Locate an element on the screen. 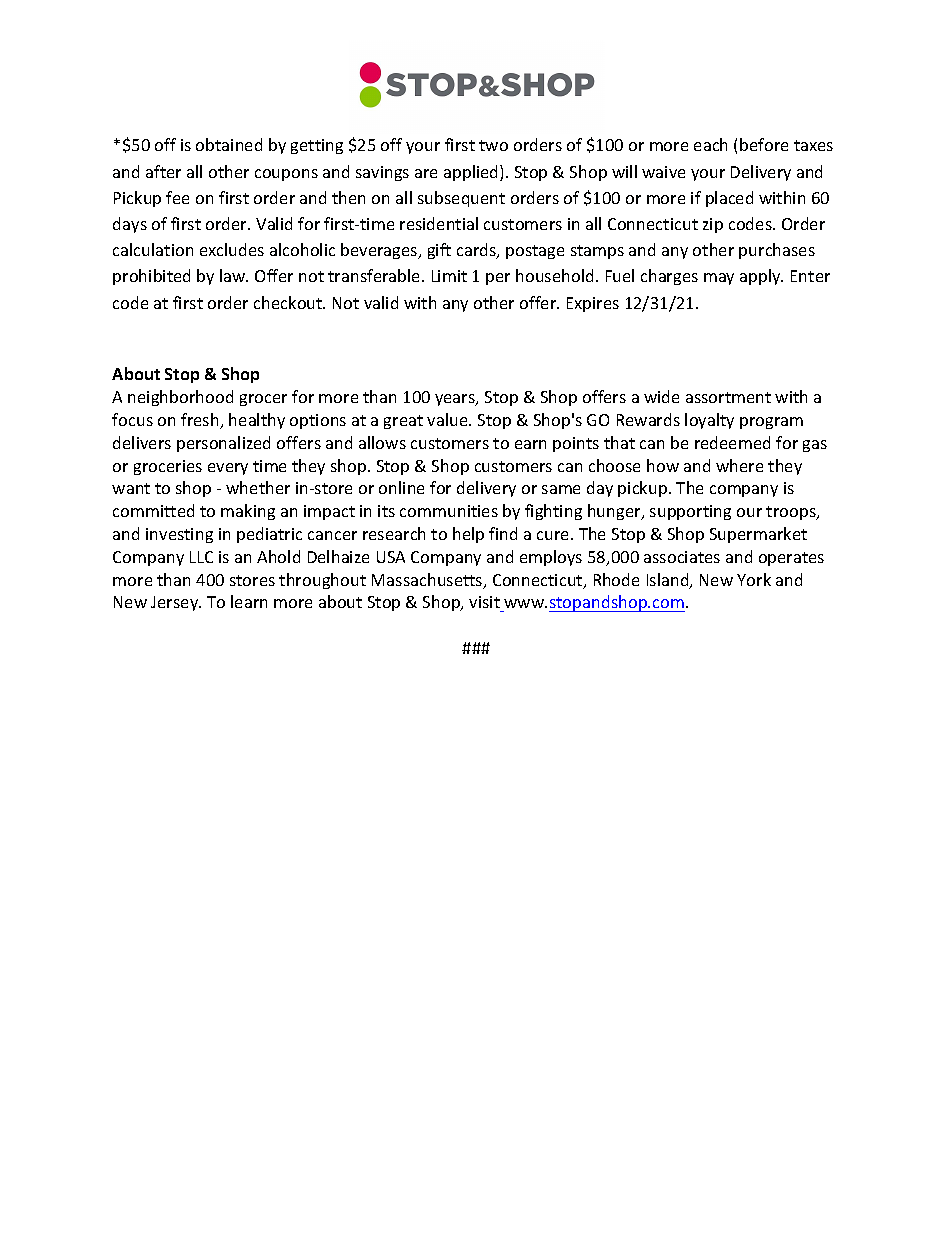 The image size is (952, 1233). loyalty is located at coordinates (709, 421).
